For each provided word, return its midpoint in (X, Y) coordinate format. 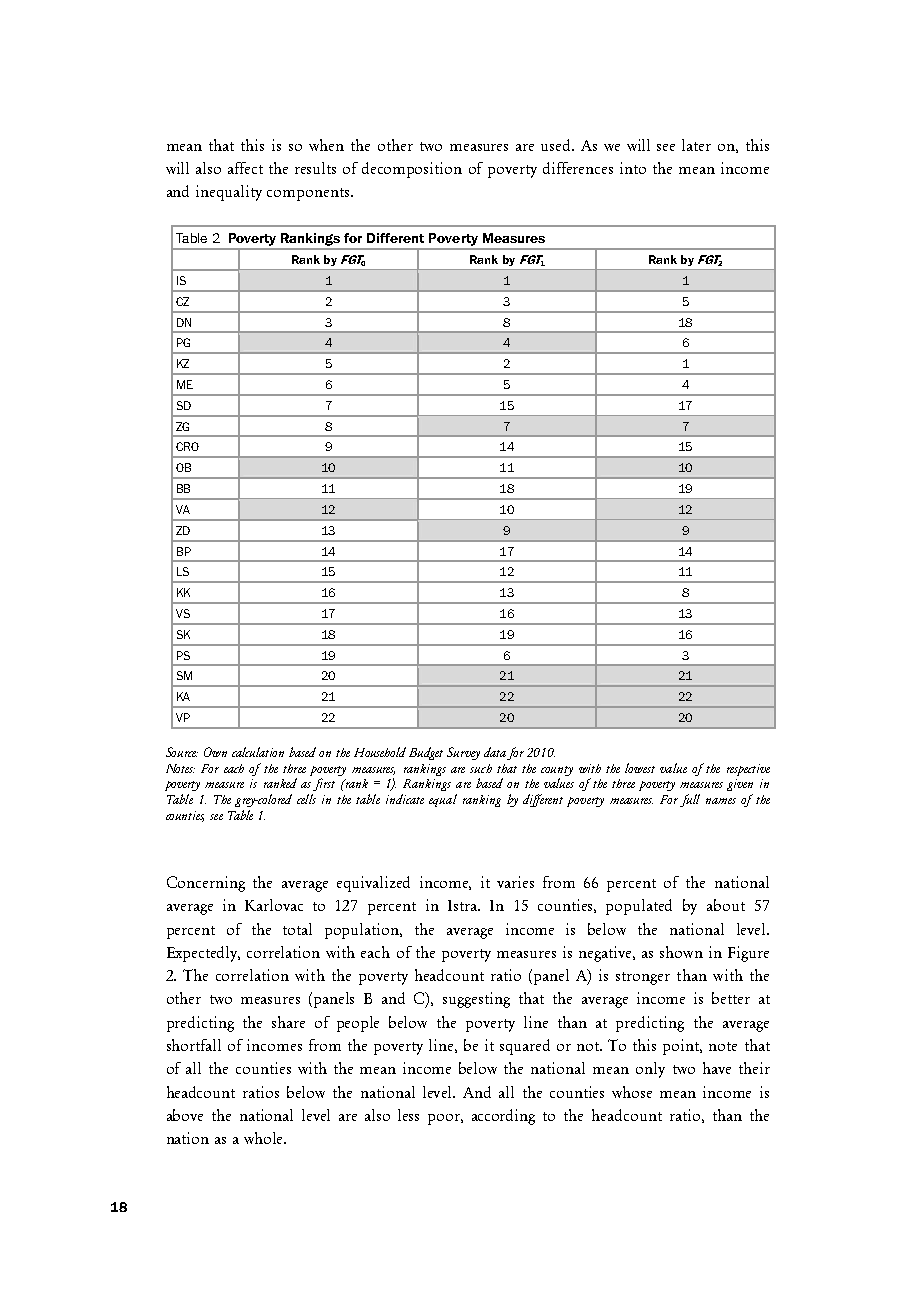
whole (265, 1138)
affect (245, 168)
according (503, 1117)
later (696, 145)
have (717, 1068)
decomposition (412, 170)
